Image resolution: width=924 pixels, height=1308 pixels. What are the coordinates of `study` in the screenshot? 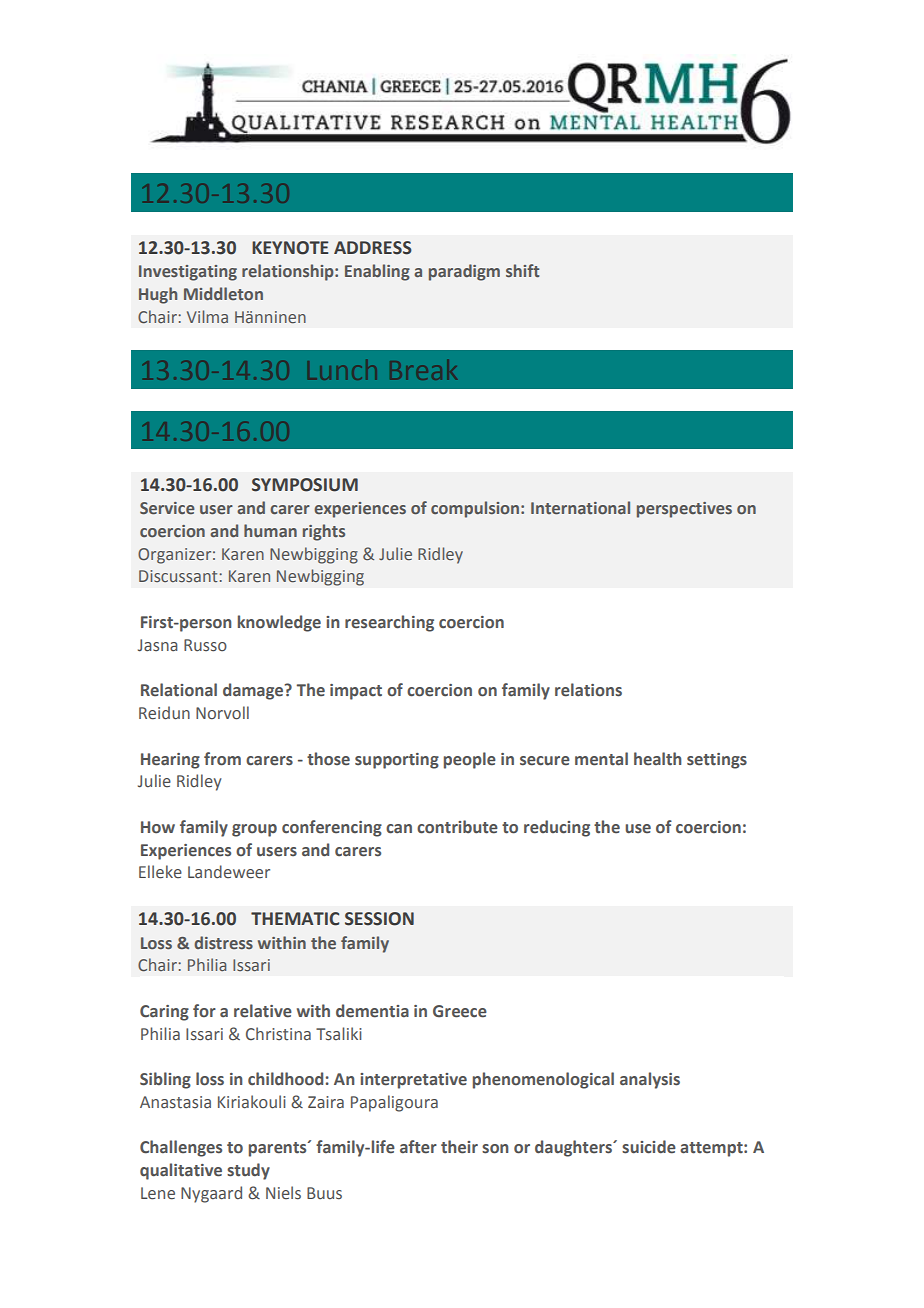 It's located at (248, 1171).
